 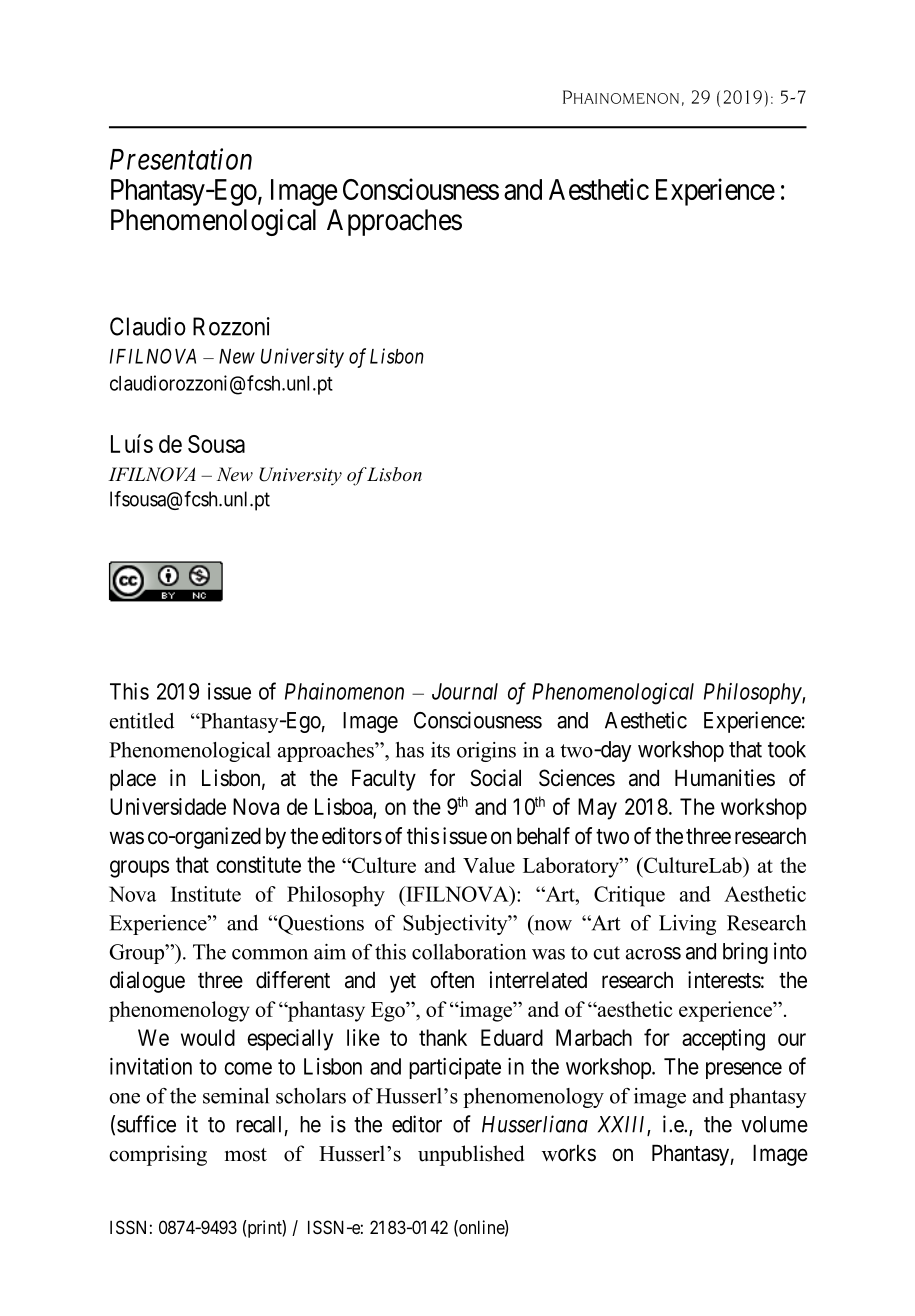 What do you see at coordinates (206, 894) in the document?
I see `Institute` at bounding box center [206, 894].
